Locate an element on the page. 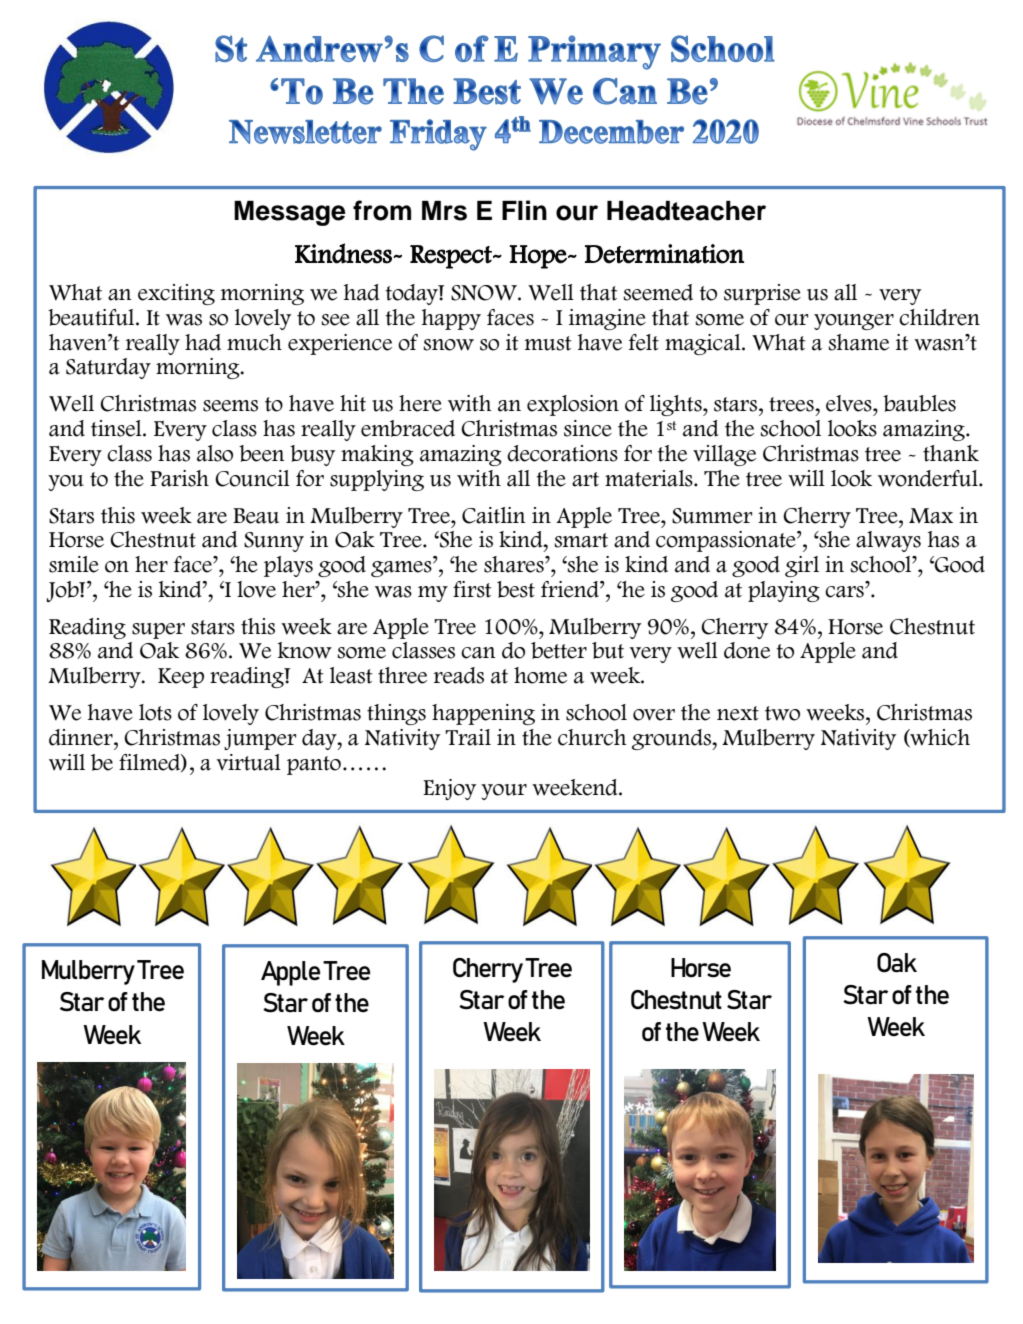  Saturday is located at coordinates (108, 368).
